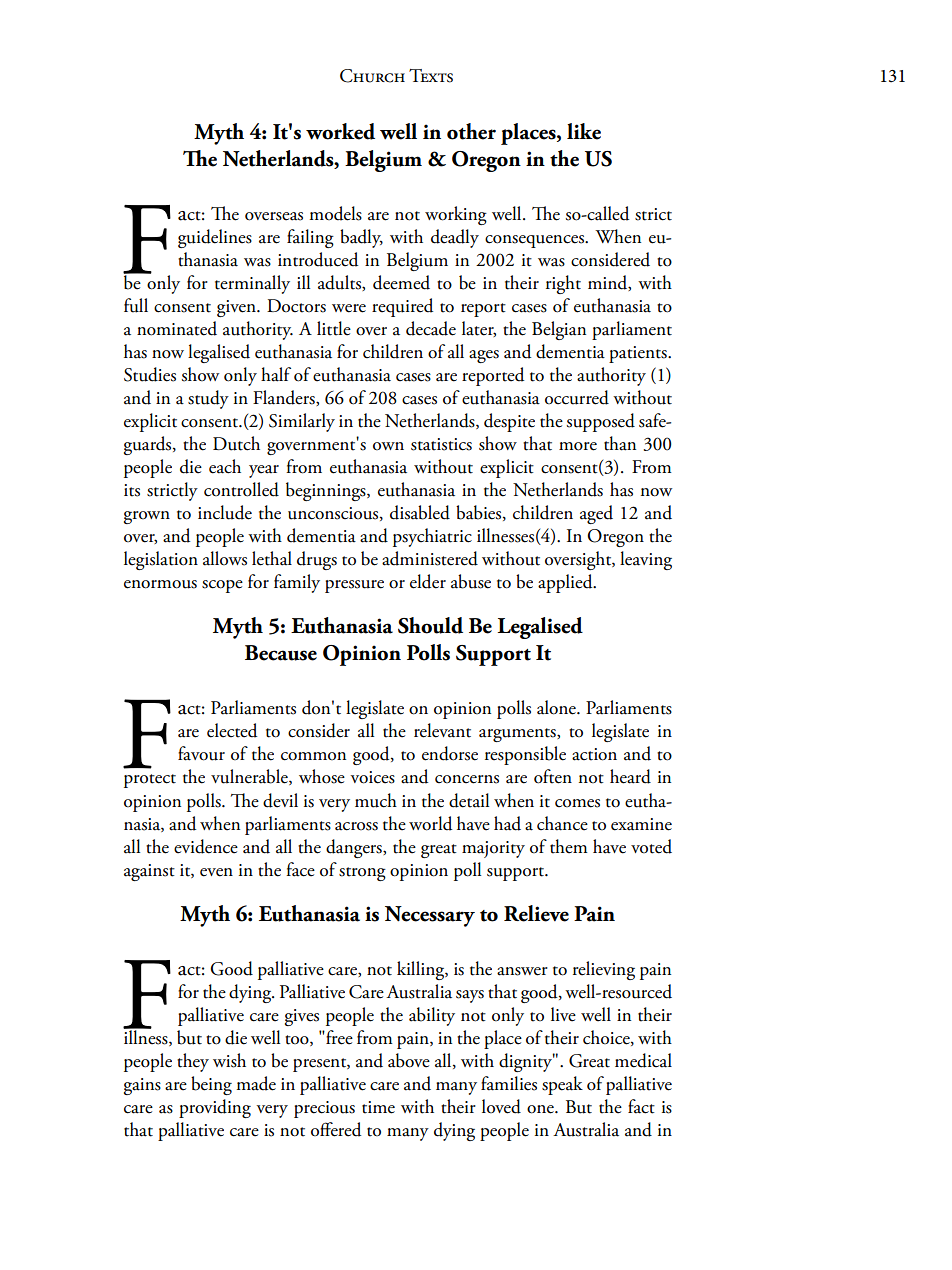 Image resolution: width=952 pixels, height=1270 pixels. Describe the element at coordinates (562, 1085) in the screenshot. I see `speak` at that location.
